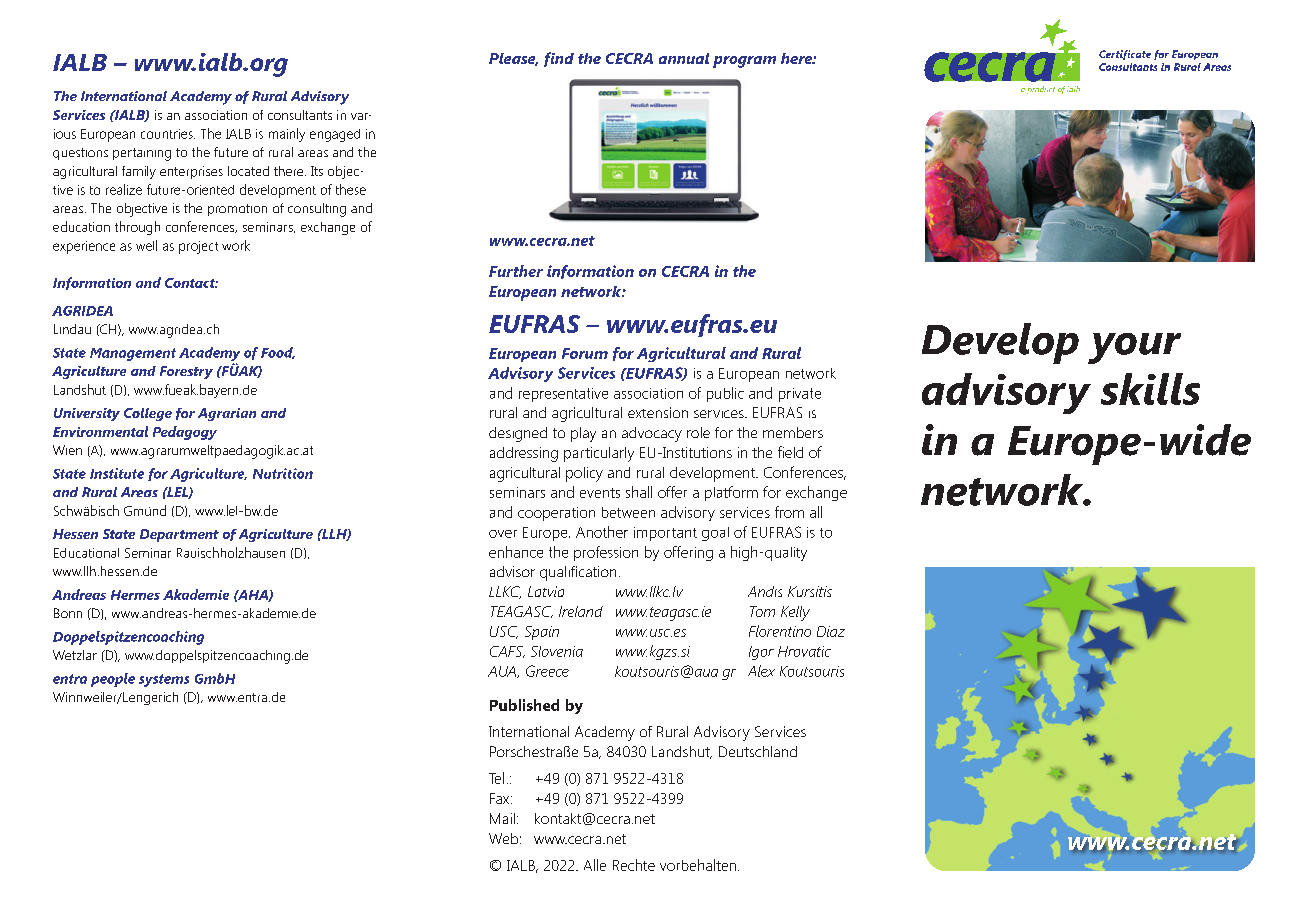  What do you see at coordinates (185, 433) in the screenshot?
I see `Pedagogy` at bounding box center [185, 433].
